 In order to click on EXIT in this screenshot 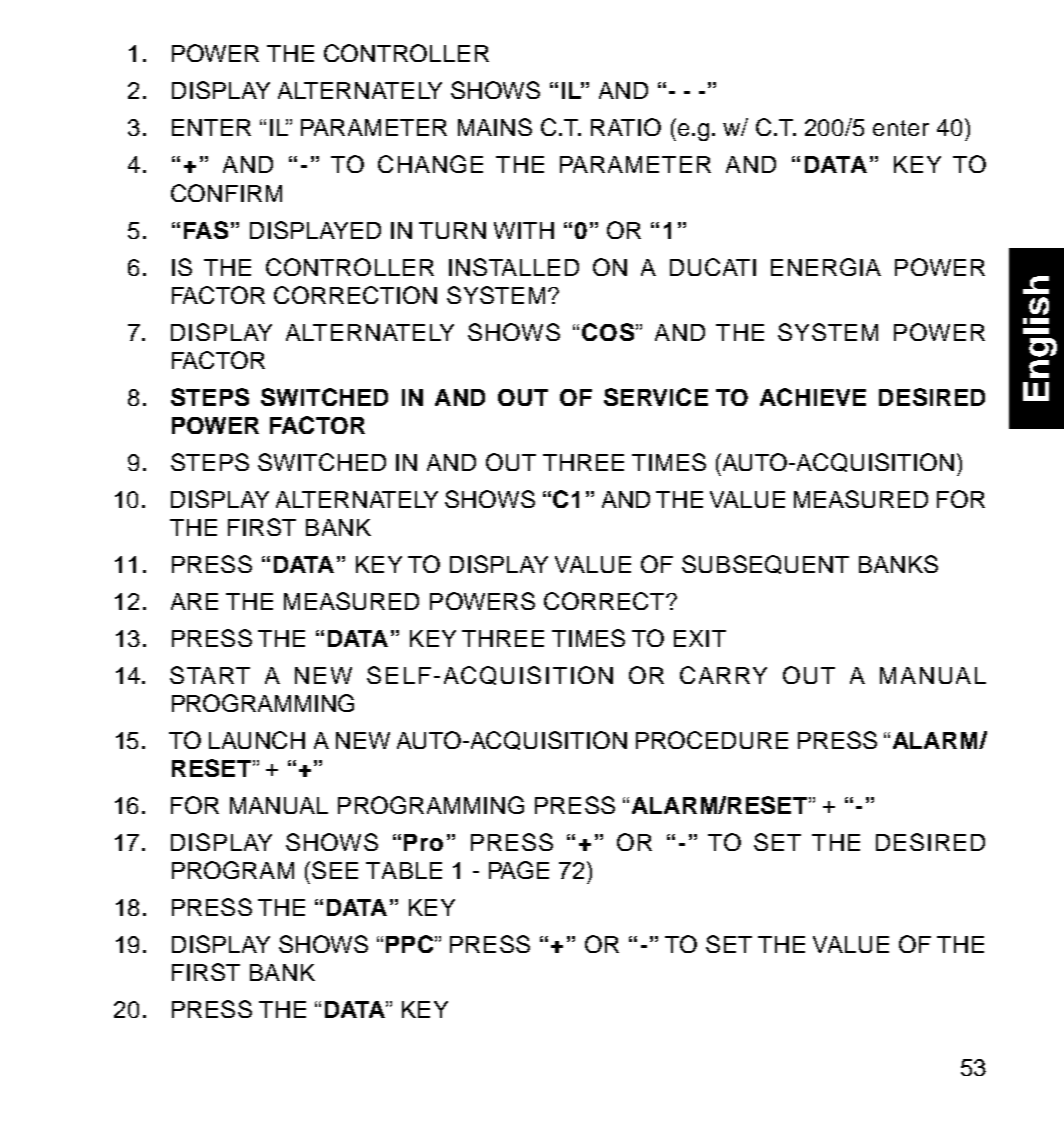, I will do `click(700, 638)`.
